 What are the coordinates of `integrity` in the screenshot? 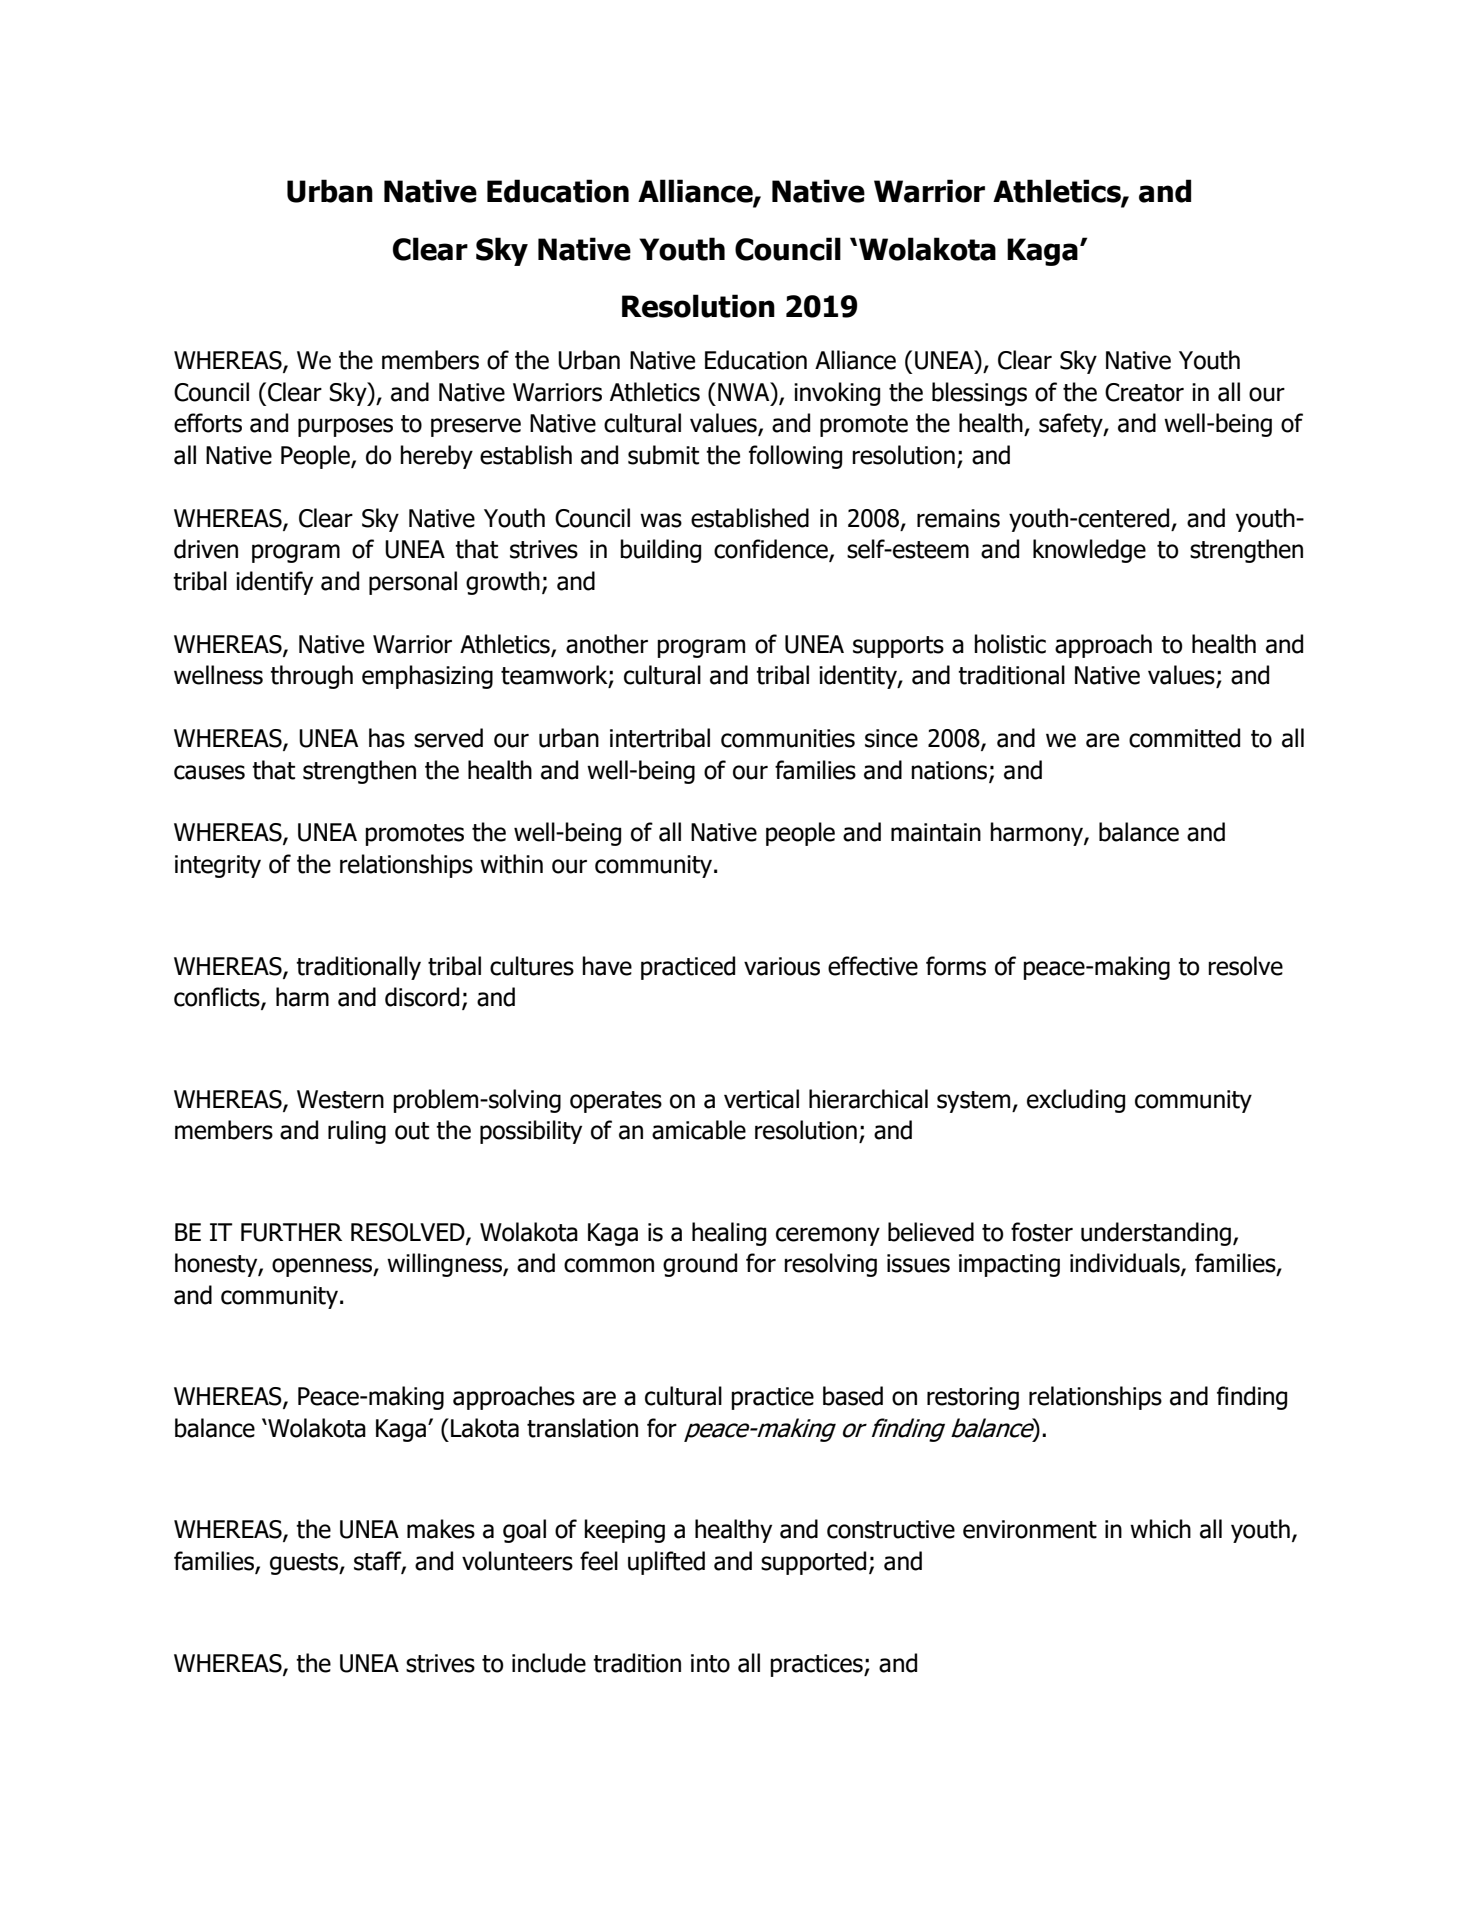 It's located at (218, 866).
